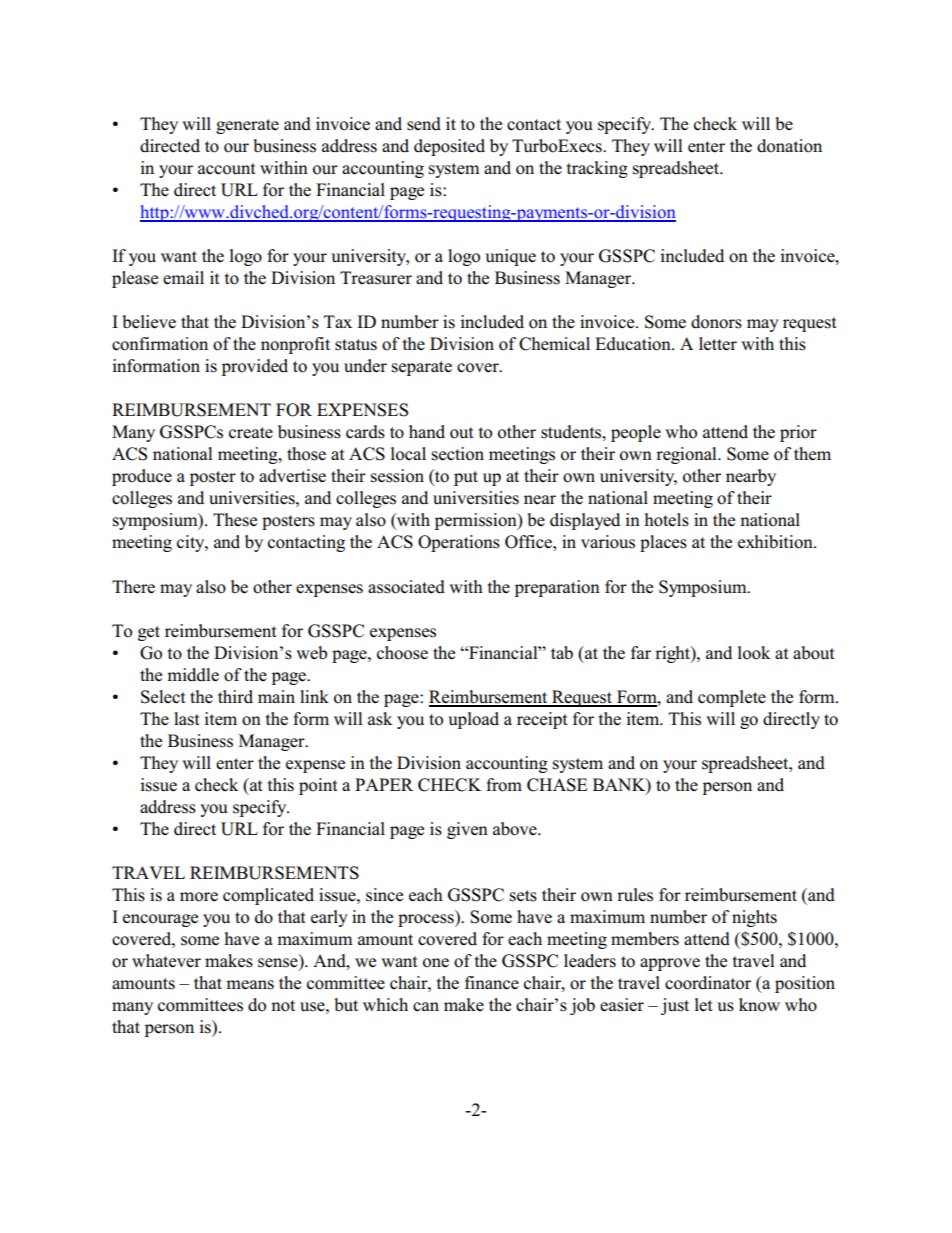  Describe the element at coordinates (492, 983) in the screenshot. I see `finance` at that location.
